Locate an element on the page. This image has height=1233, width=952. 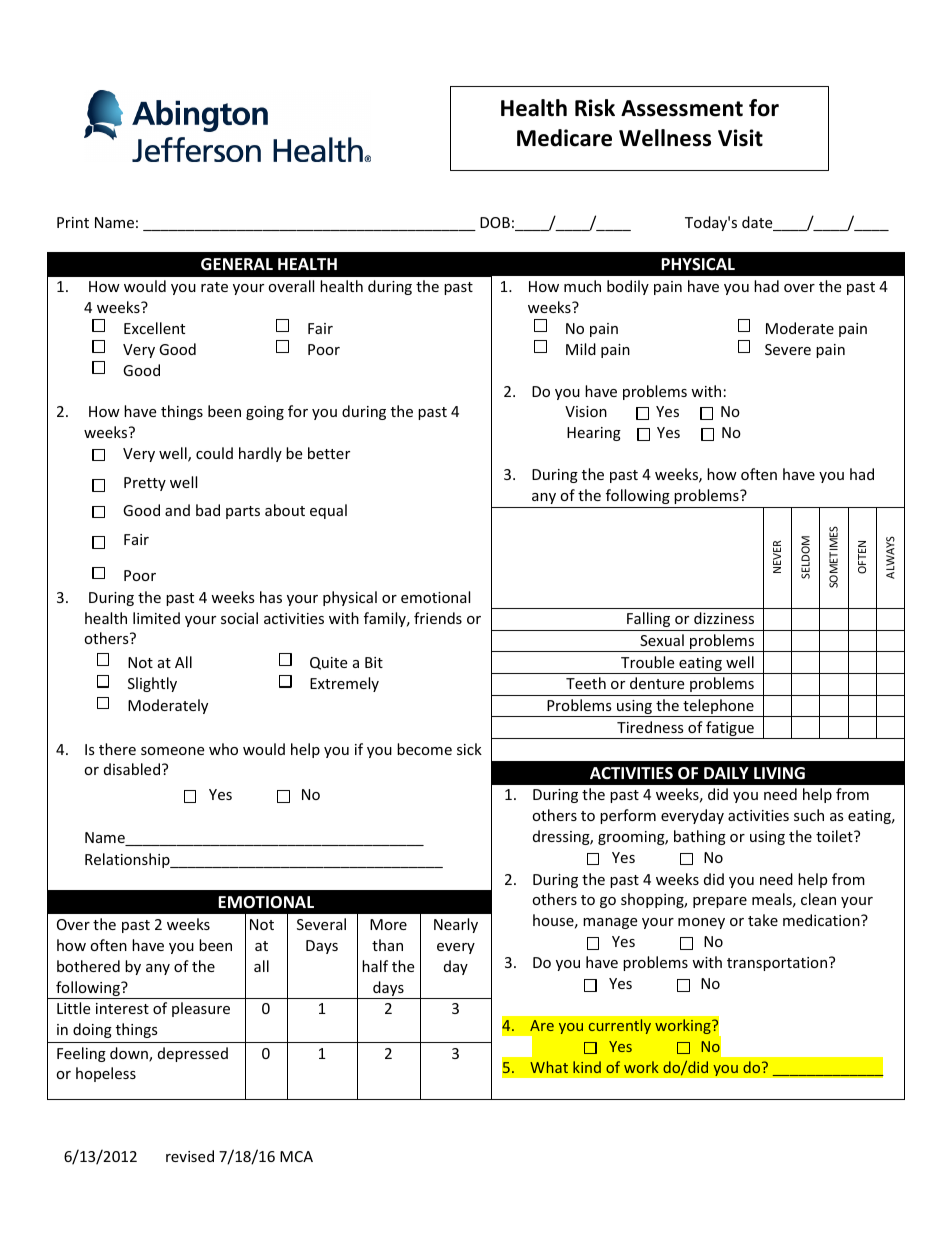
Print is located at coordinates (73, 222).
